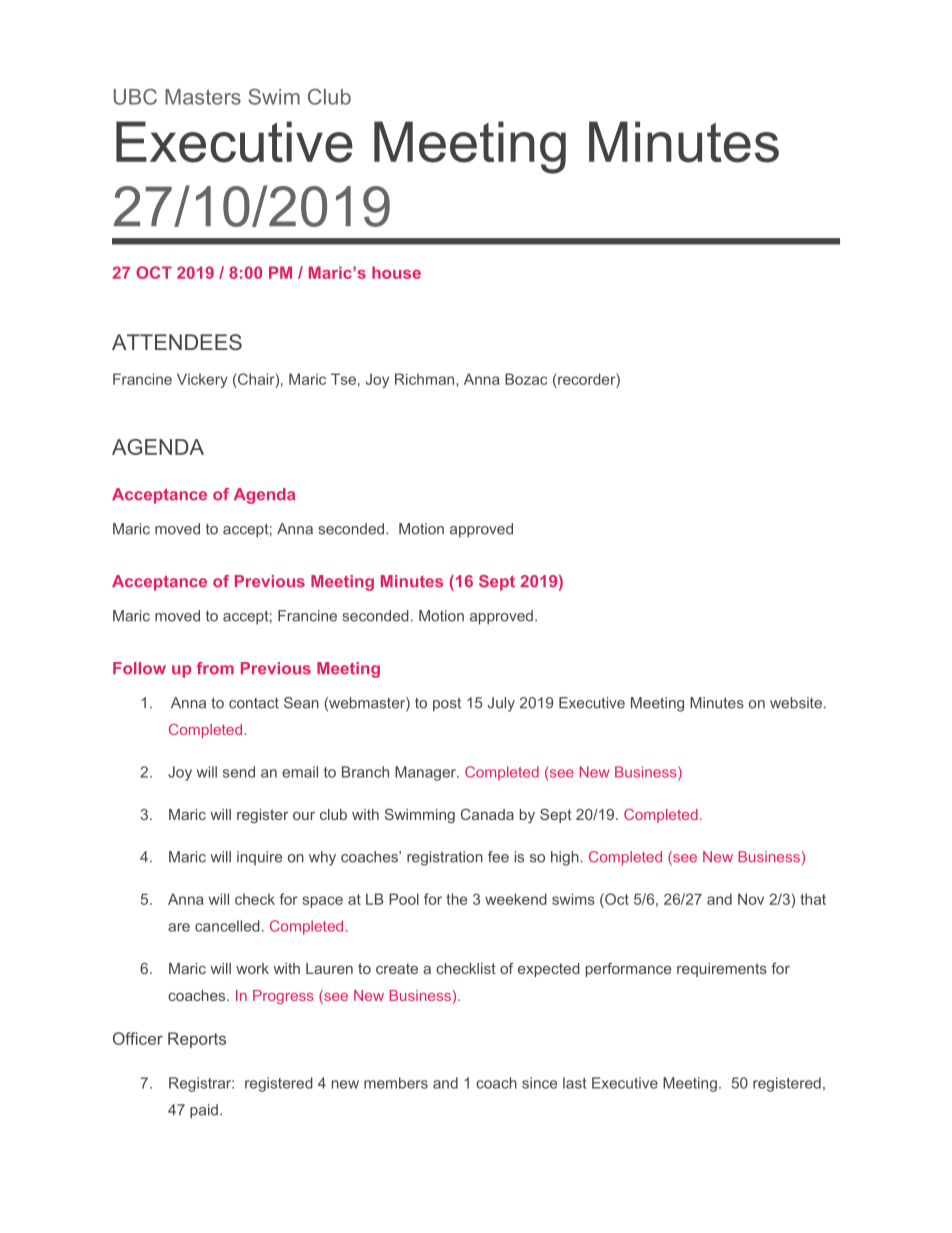  Describe the element at coordinates (796, 703) in the page. I see `website` at that location.
